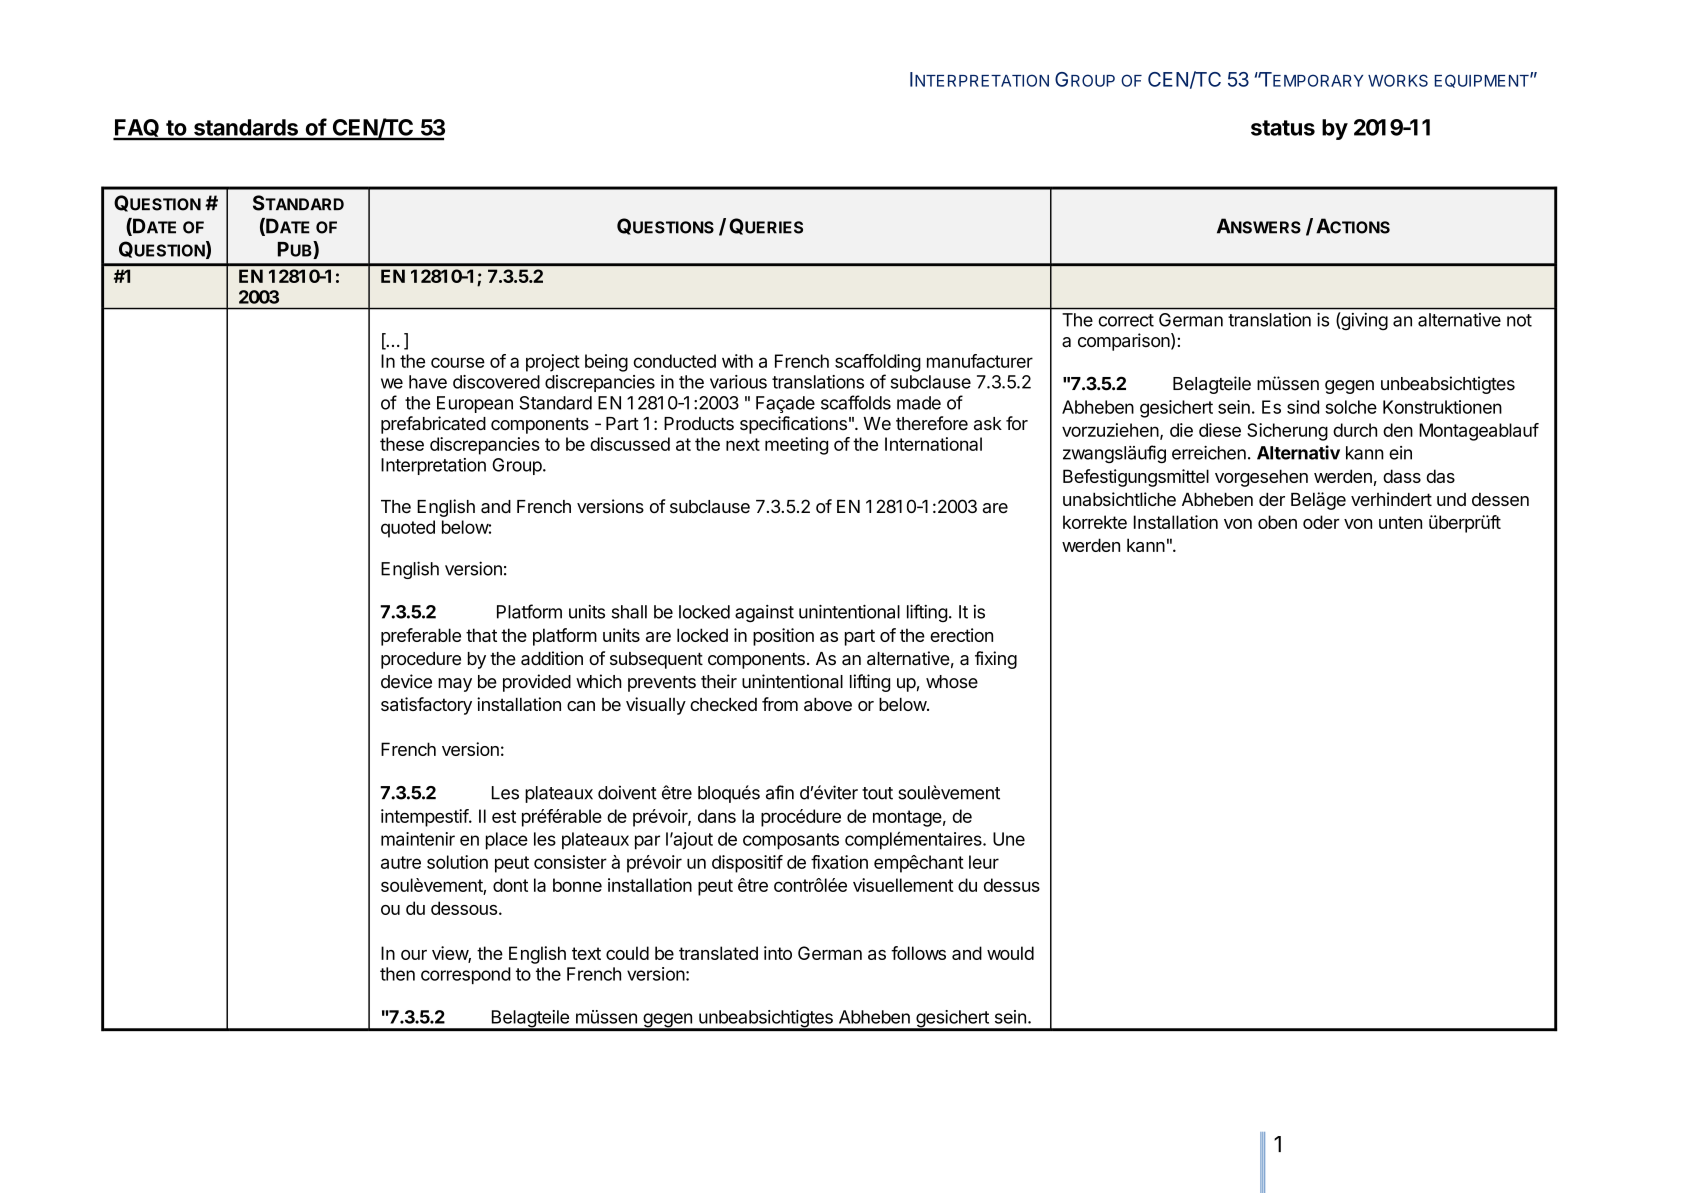 The height and width of the screenshot is (1193, 1687). I want to click on meeting, so click(796, 446).
